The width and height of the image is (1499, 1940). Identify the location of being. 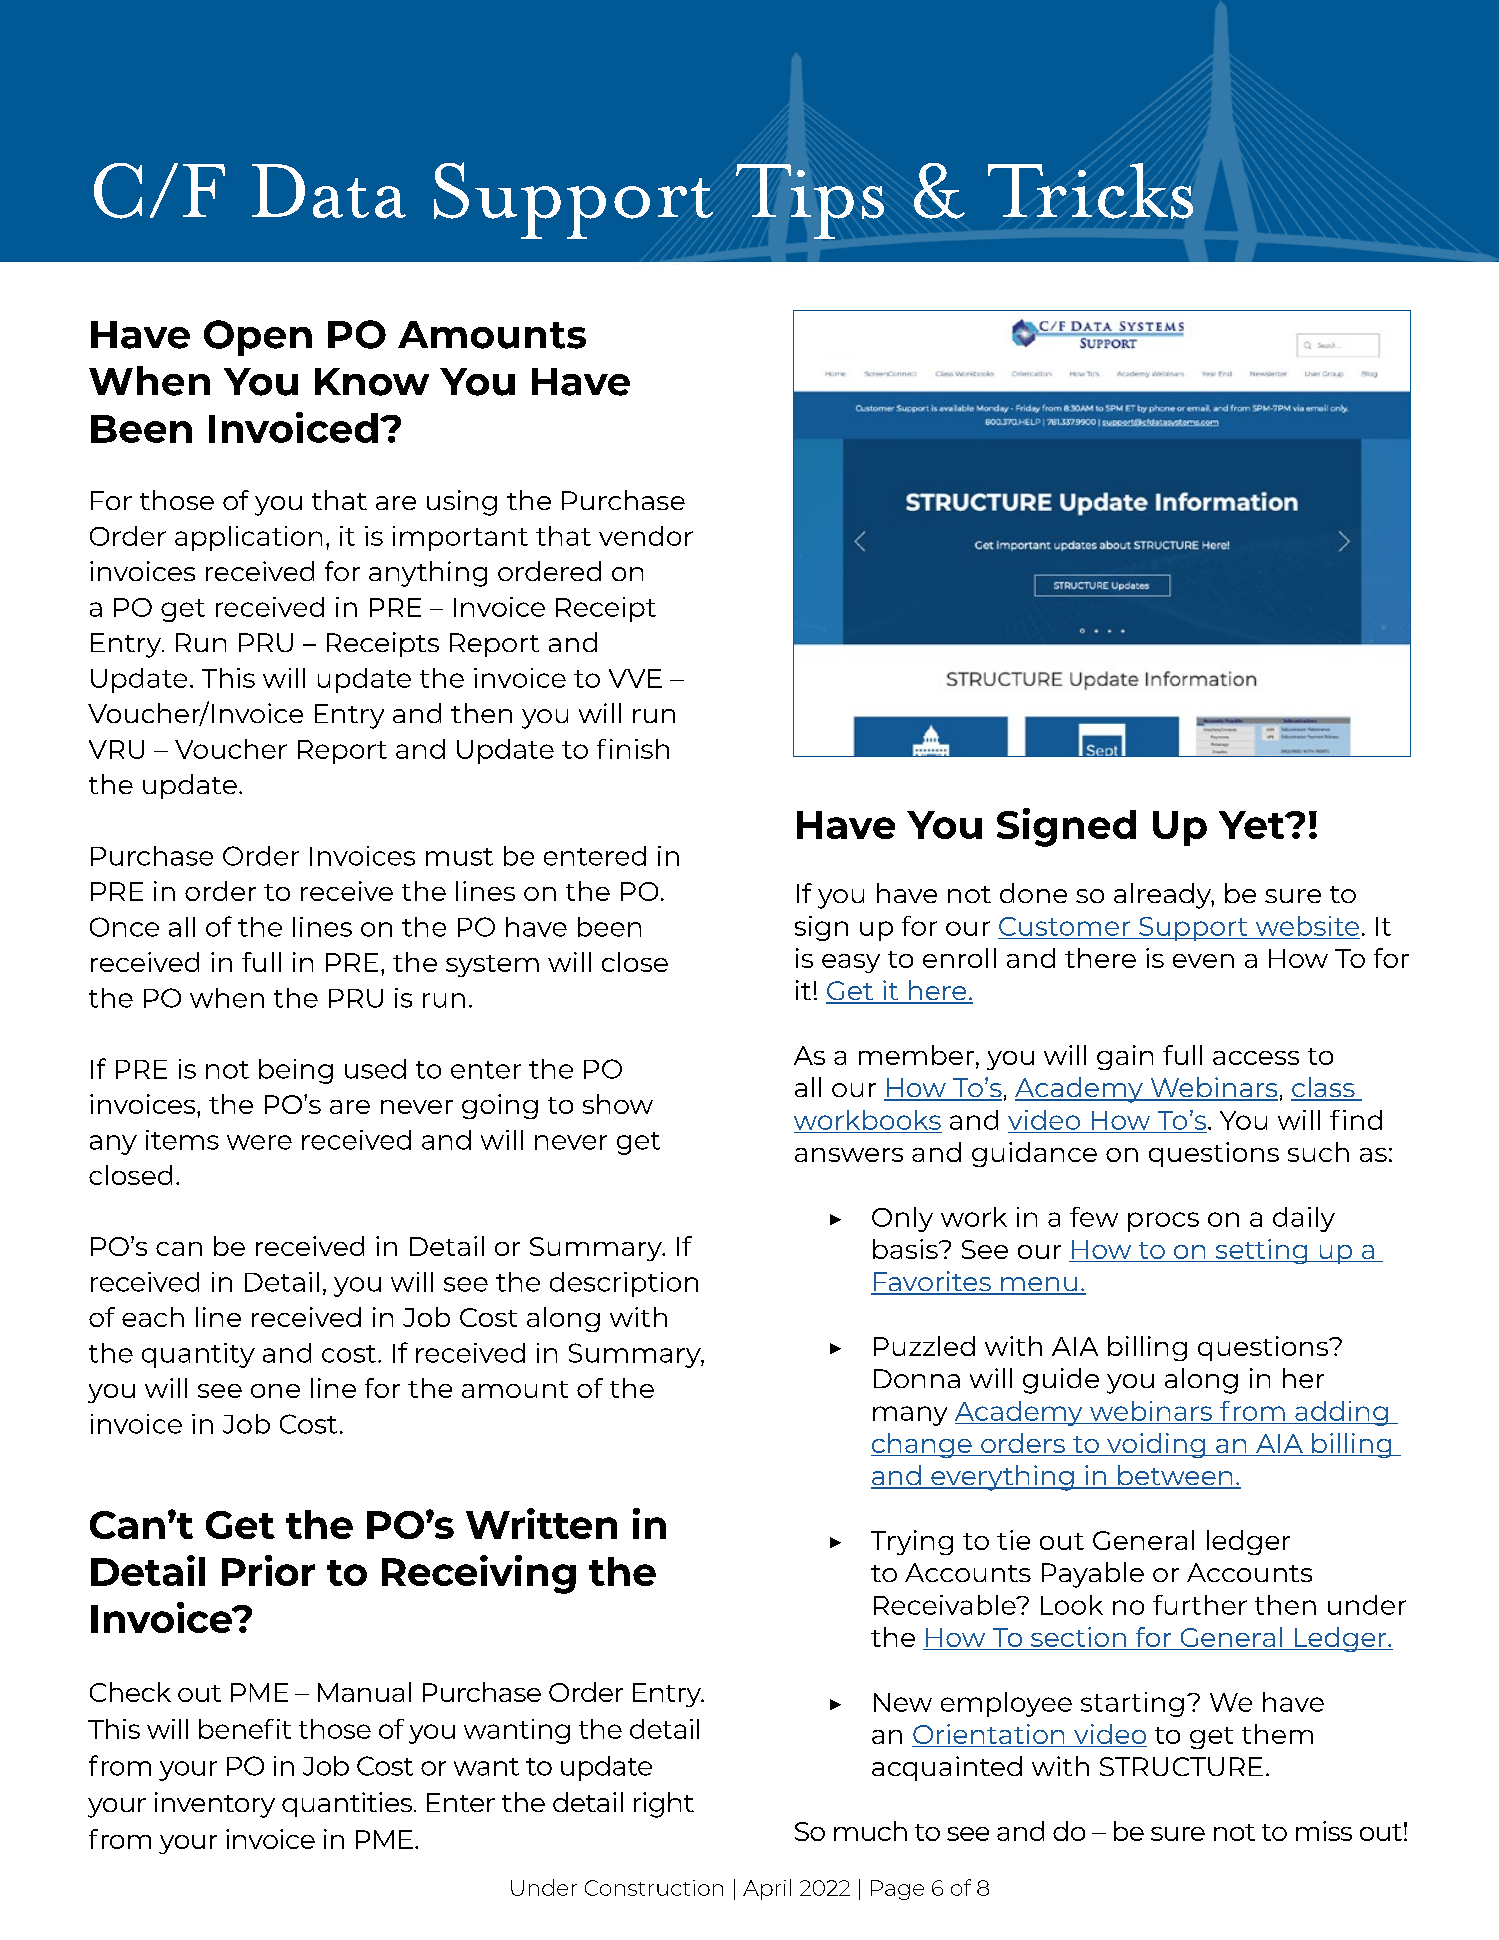
(296, 1071).
